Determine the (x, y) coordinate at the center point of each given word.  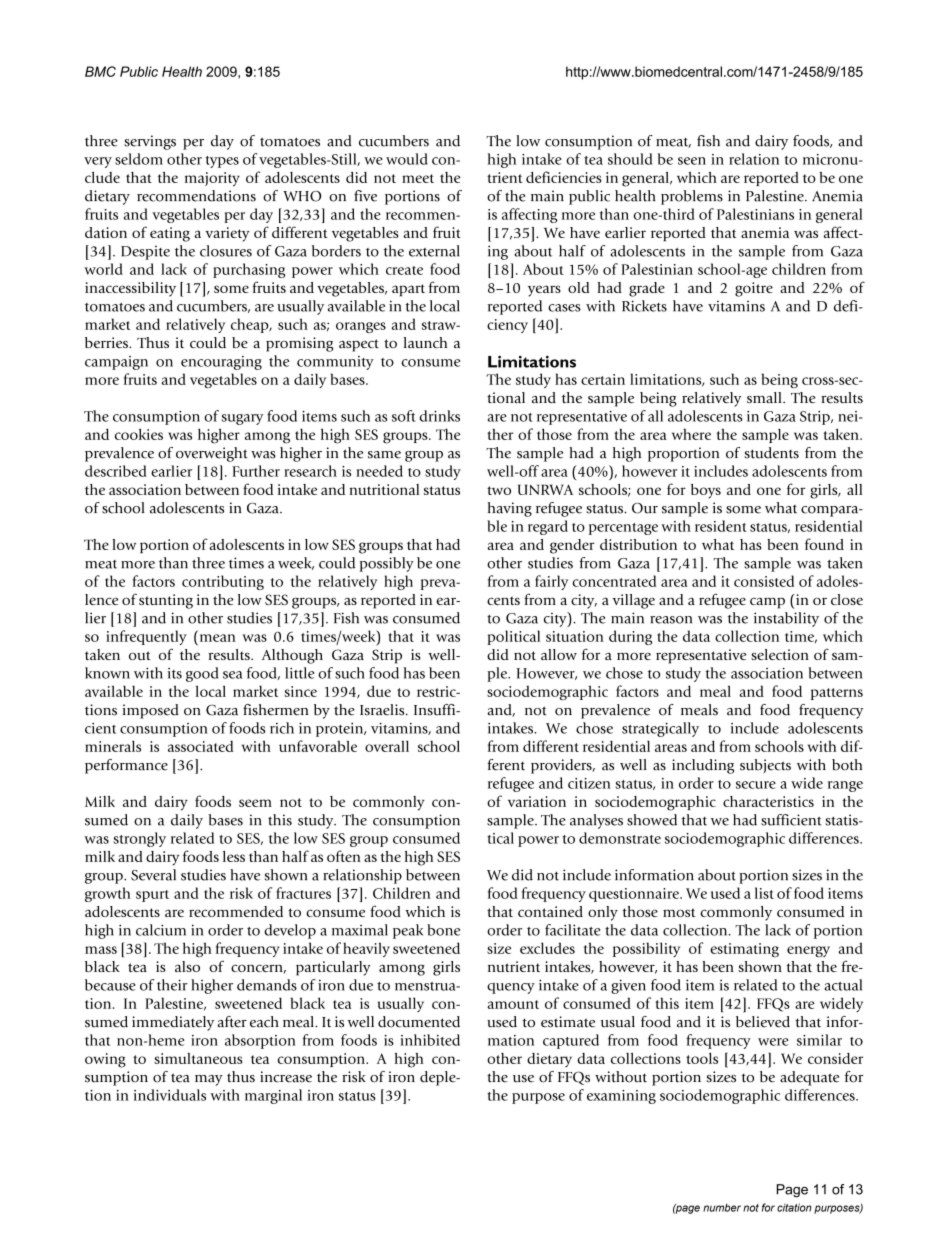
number (722, 1207)
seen (692, 161)
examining (621, 1097)
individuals (170, 1095)
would (407, 159)
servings (150, 142)
